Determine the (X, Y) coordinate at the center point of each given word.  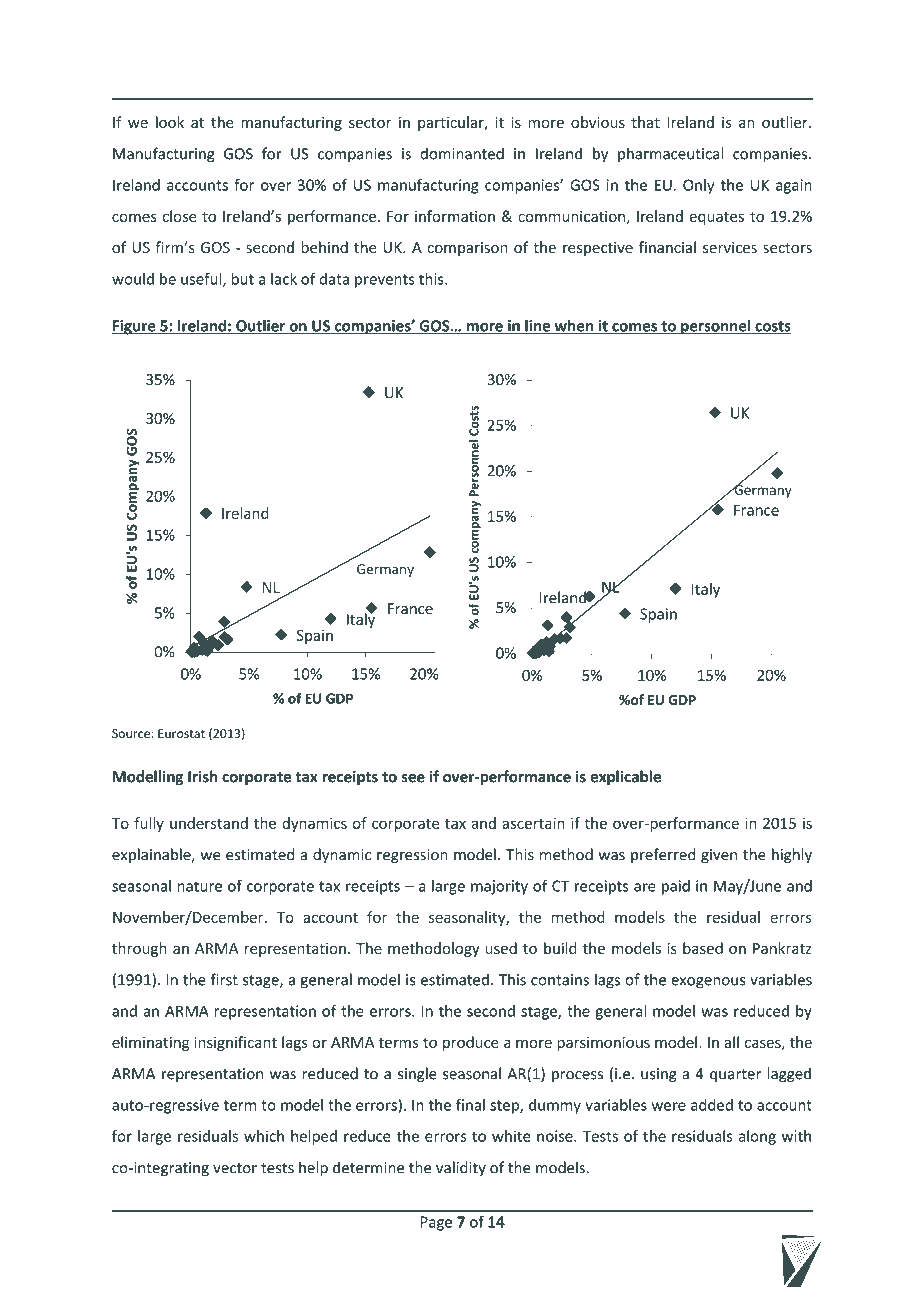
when (574, 326)
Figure (134, 327)
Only (698, 186)
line (537, 326)
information (455, 216)
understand (209, 823)
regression (412, 856)
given (719, 856)
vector (235, 1168)
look (170, 122)
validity (461, 1168)
